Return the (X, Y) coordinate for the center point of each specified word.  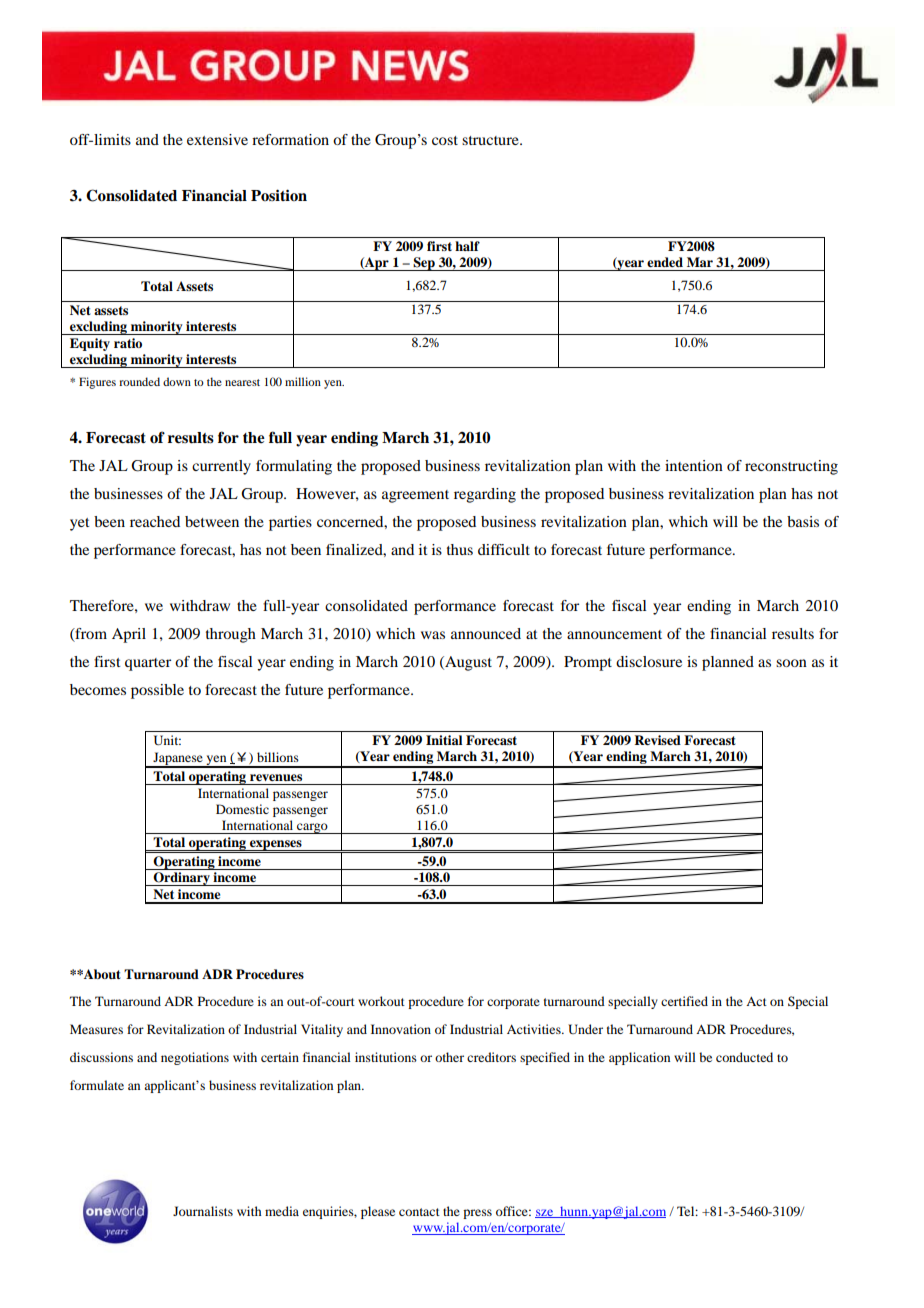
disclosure (649, 661)
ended (665, 262)
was (433, 635)
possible (157, 691)
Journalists (203, 1211)
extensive (217, 139)
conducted (744, 1057)
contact (419, 1212)
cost (445, 140)
